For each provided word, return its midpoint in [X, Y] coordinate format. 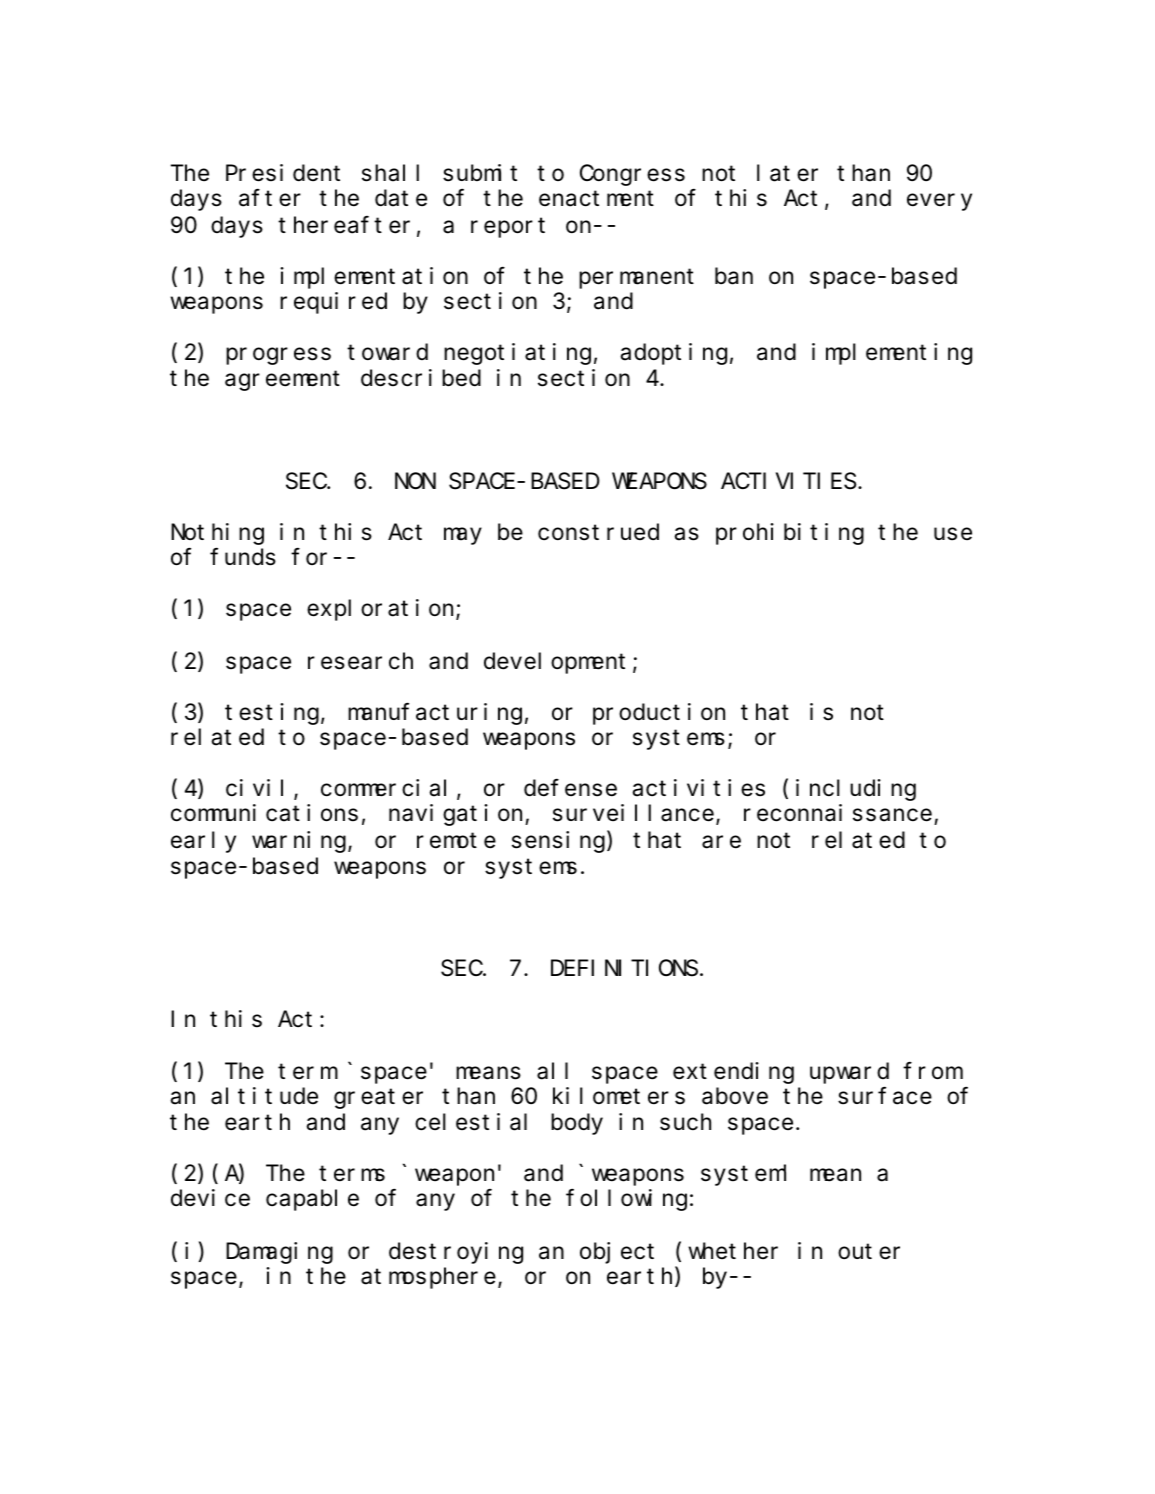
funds [243, 557]
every [939, 202]
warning [300, 842]
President [283, 173]
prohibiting [790, 534]
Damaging [279, 1253]
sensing [560, 842]
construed [598, 532]
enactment [596, 199]
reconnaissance [838, 813]
